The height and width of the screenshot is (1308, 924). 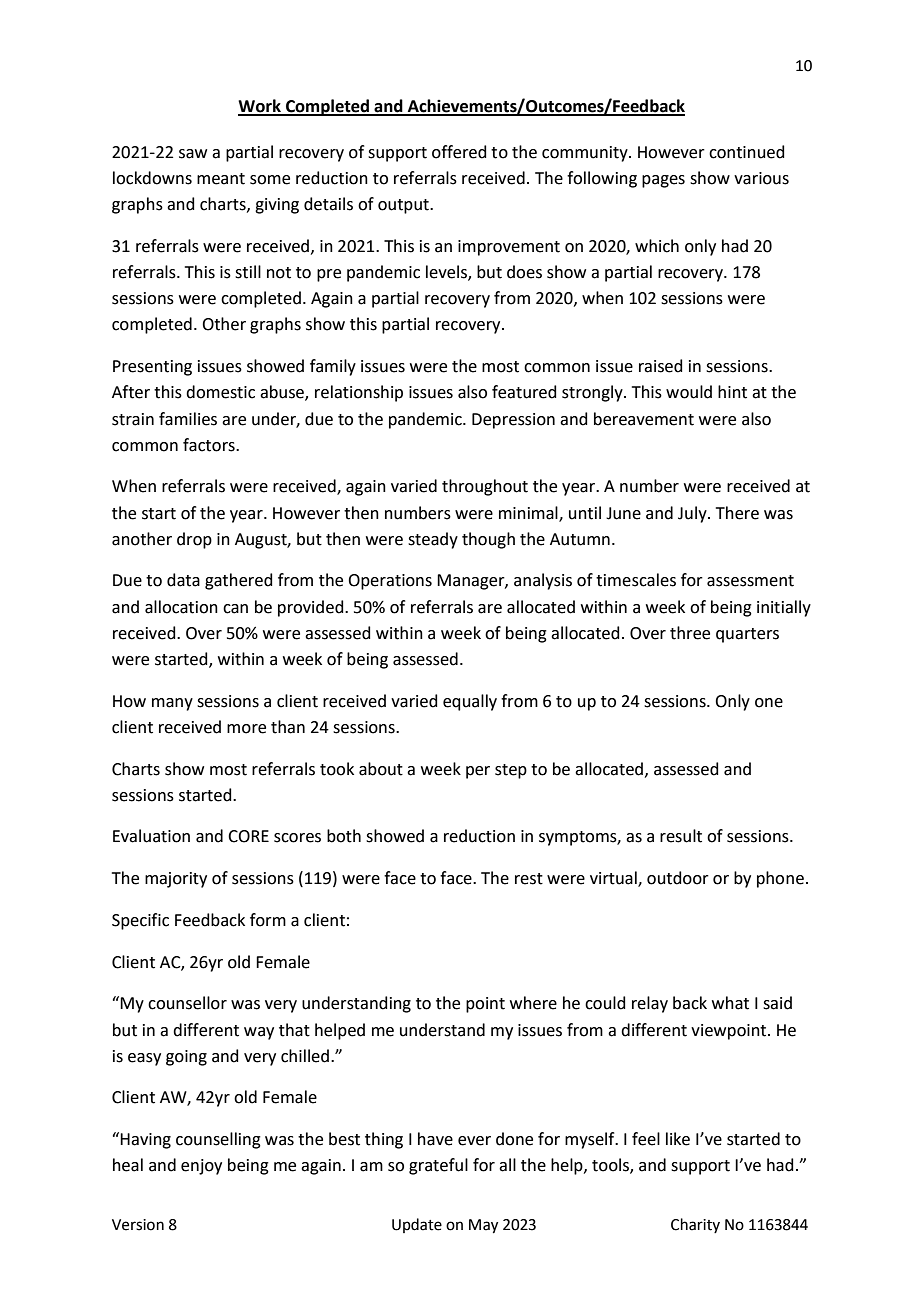 What do you see at coordinates (193, 154) in the screenshot?
I see `saw` at bounding box center [193, 154].
